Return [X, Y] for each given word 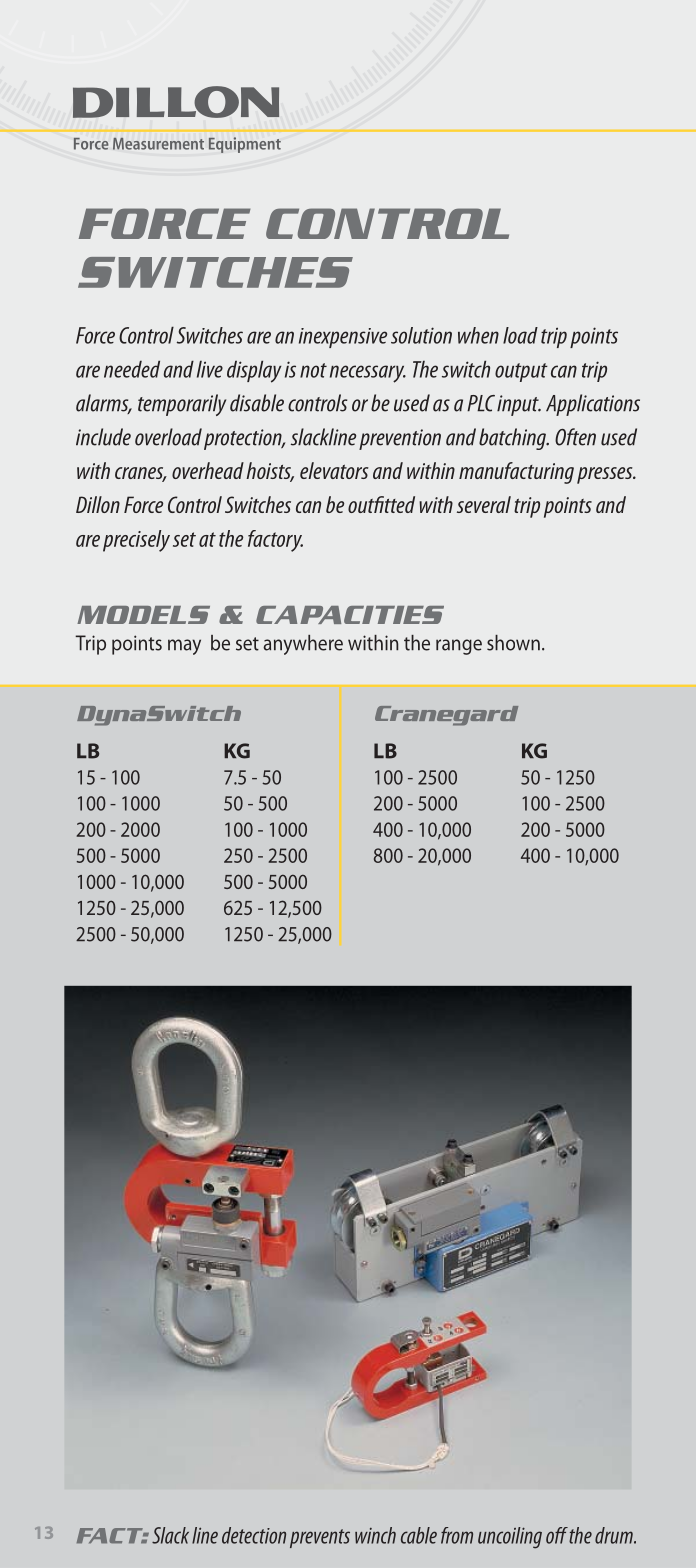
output [521, 372]
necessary [368, 374]
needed [132, 369]
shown [513, 643]
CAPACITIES [350, 615]
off [557, 1535]
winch [375, 1535]
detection [254, 1535]
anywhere [303, 645]
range [459, 647]
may [184, 647]
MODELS [143, 615]
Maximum [160, 1535]
